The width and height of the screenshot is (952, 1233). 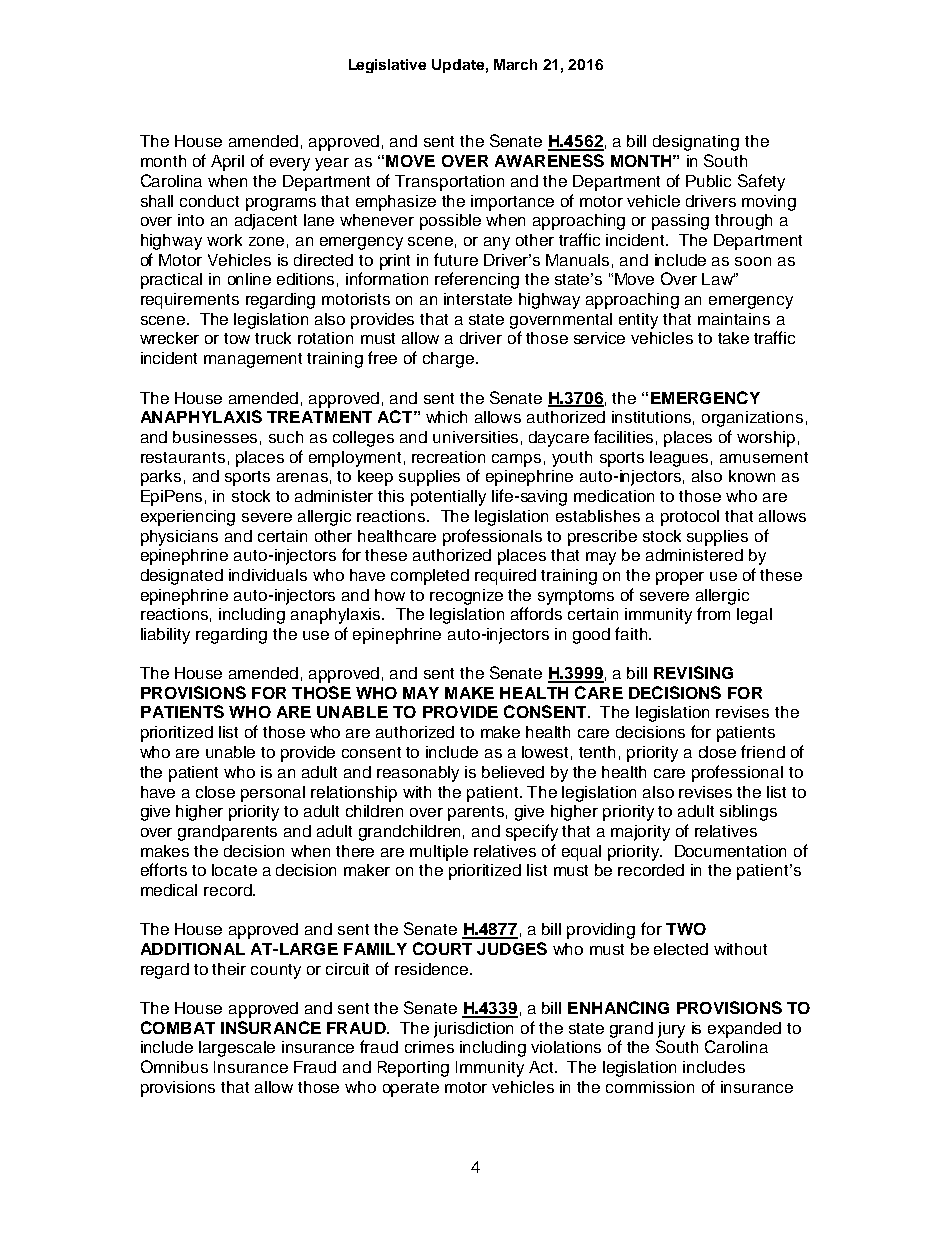 I want to click on March, so click(x=515, y=64).
